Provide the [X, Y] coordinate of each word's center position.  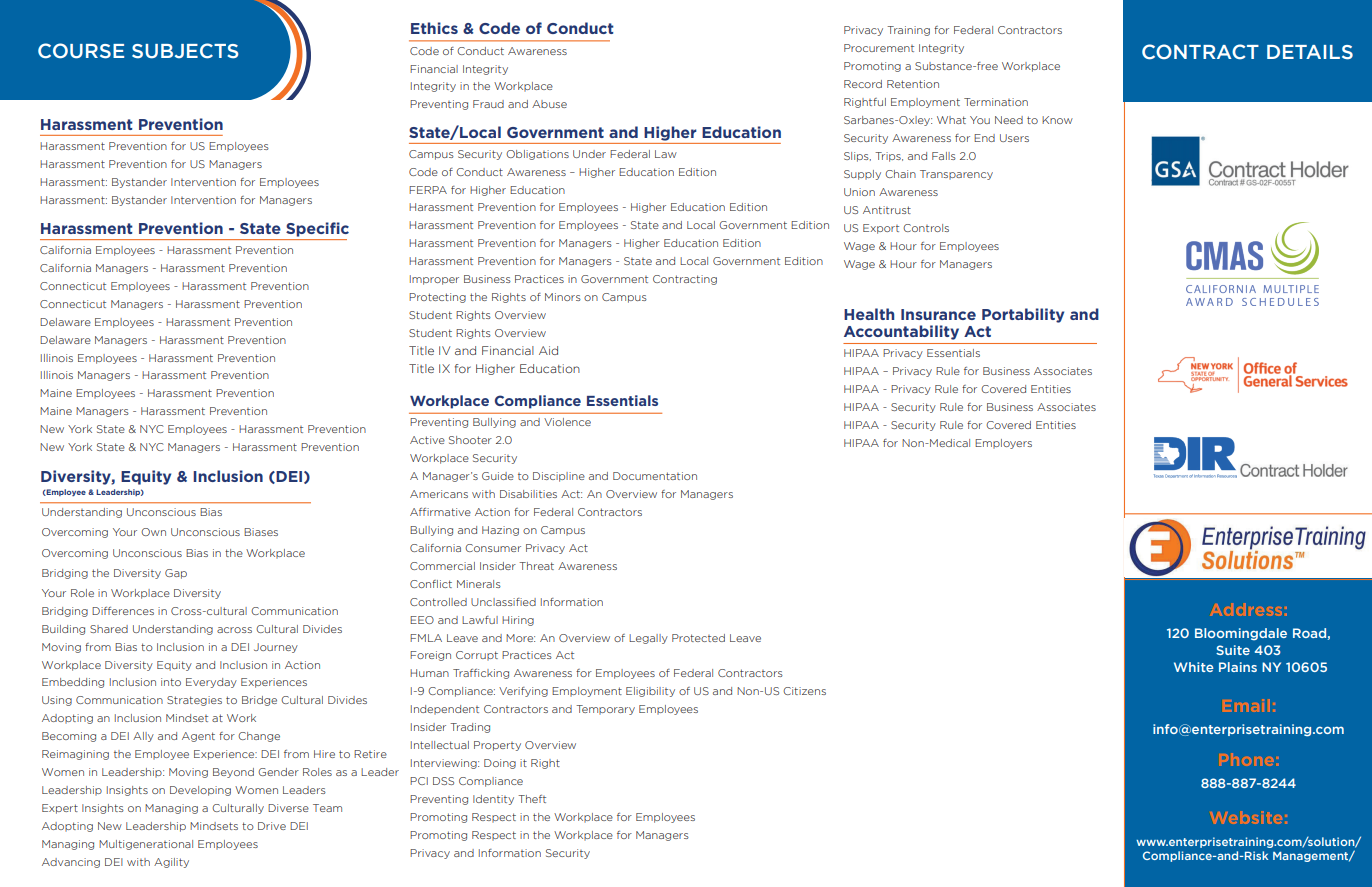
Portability [1023, 315]
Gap [176, 574]
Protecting [437, 298]
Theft [532, 799]
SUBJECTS [185, 51]
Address [1246, 609]
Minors [563, 297]
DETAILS [1310, 52]
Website [1246, 817]
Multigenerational [146, 845]
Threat [536, 566]
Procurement [879, 48]
